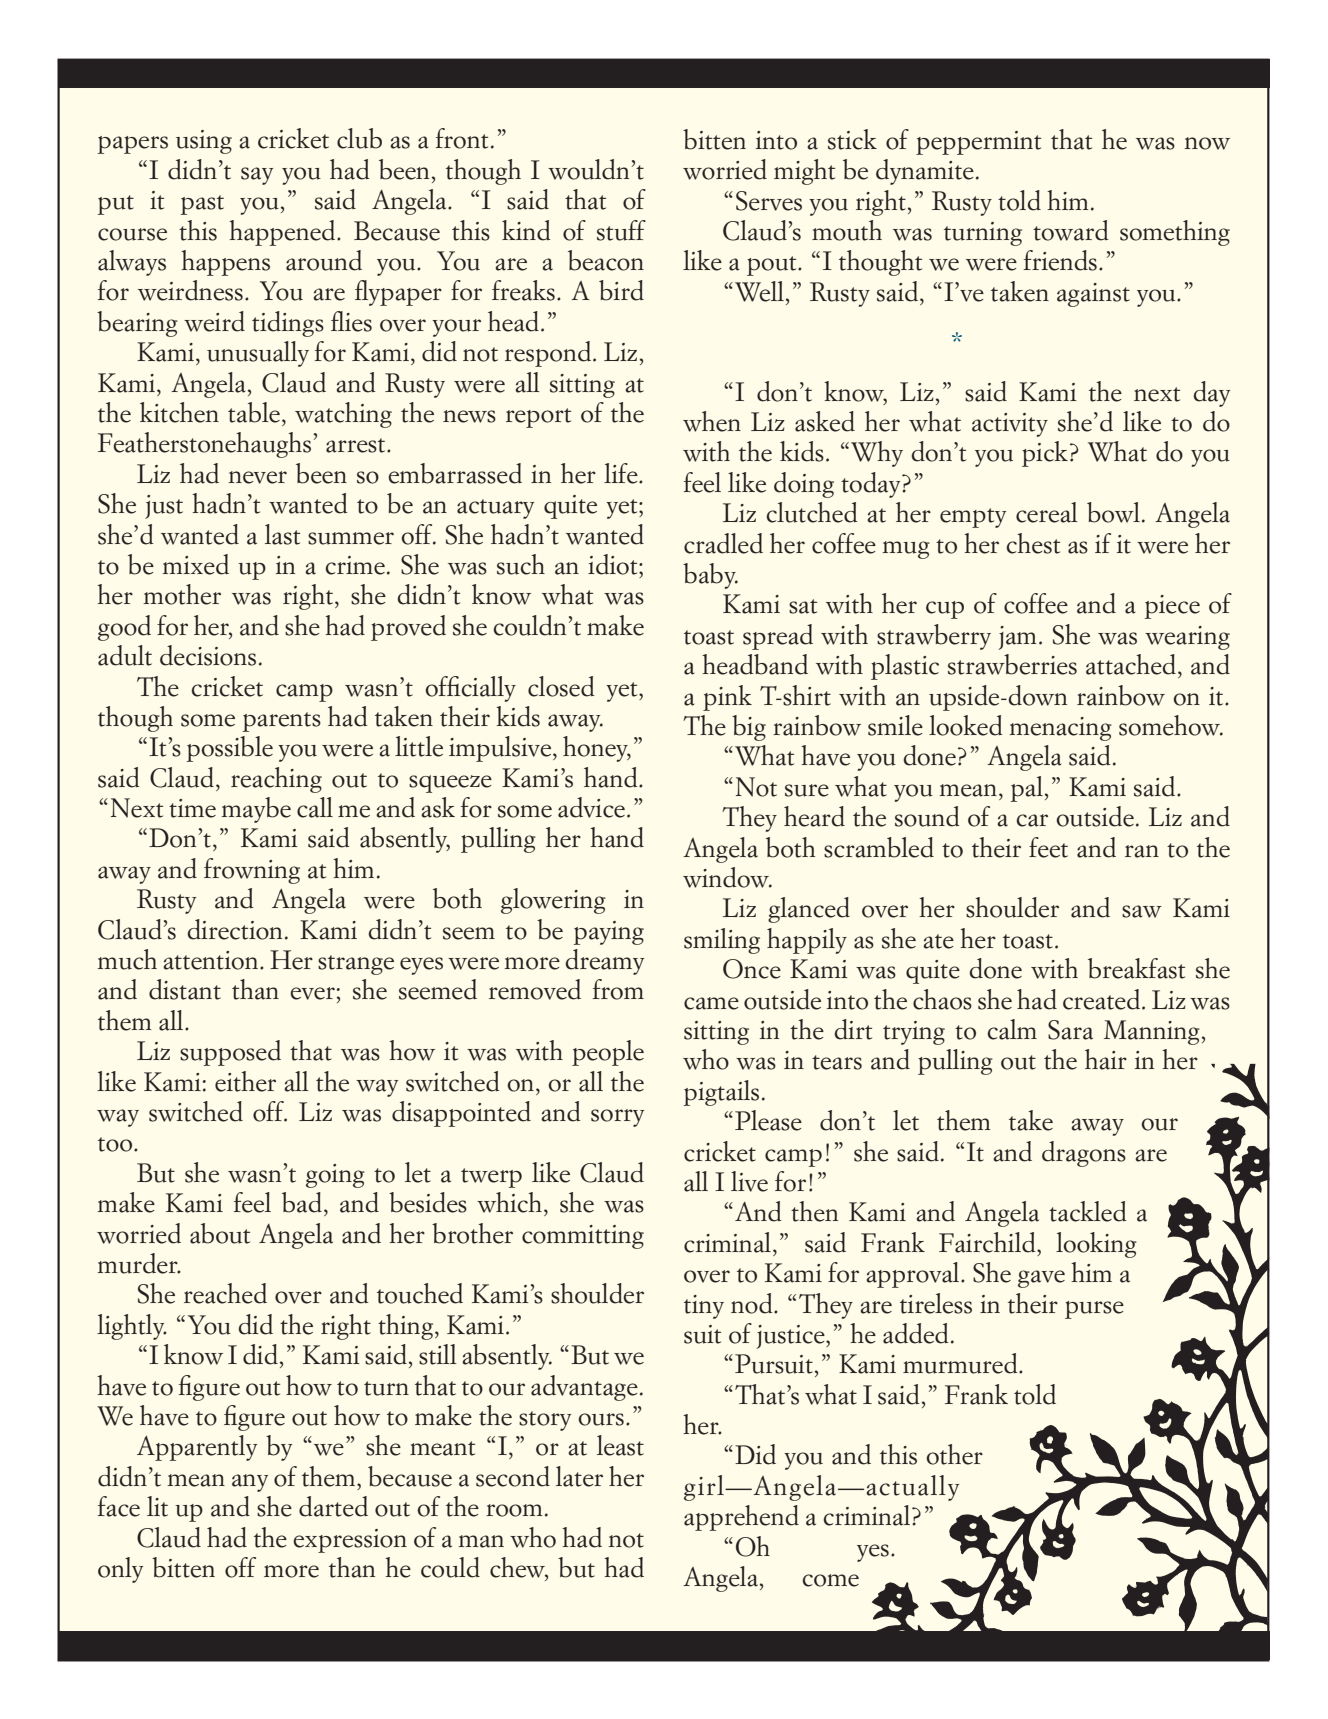  Describe the element at coordinates (621, 230) in the page. I see `stuff` at that location.
